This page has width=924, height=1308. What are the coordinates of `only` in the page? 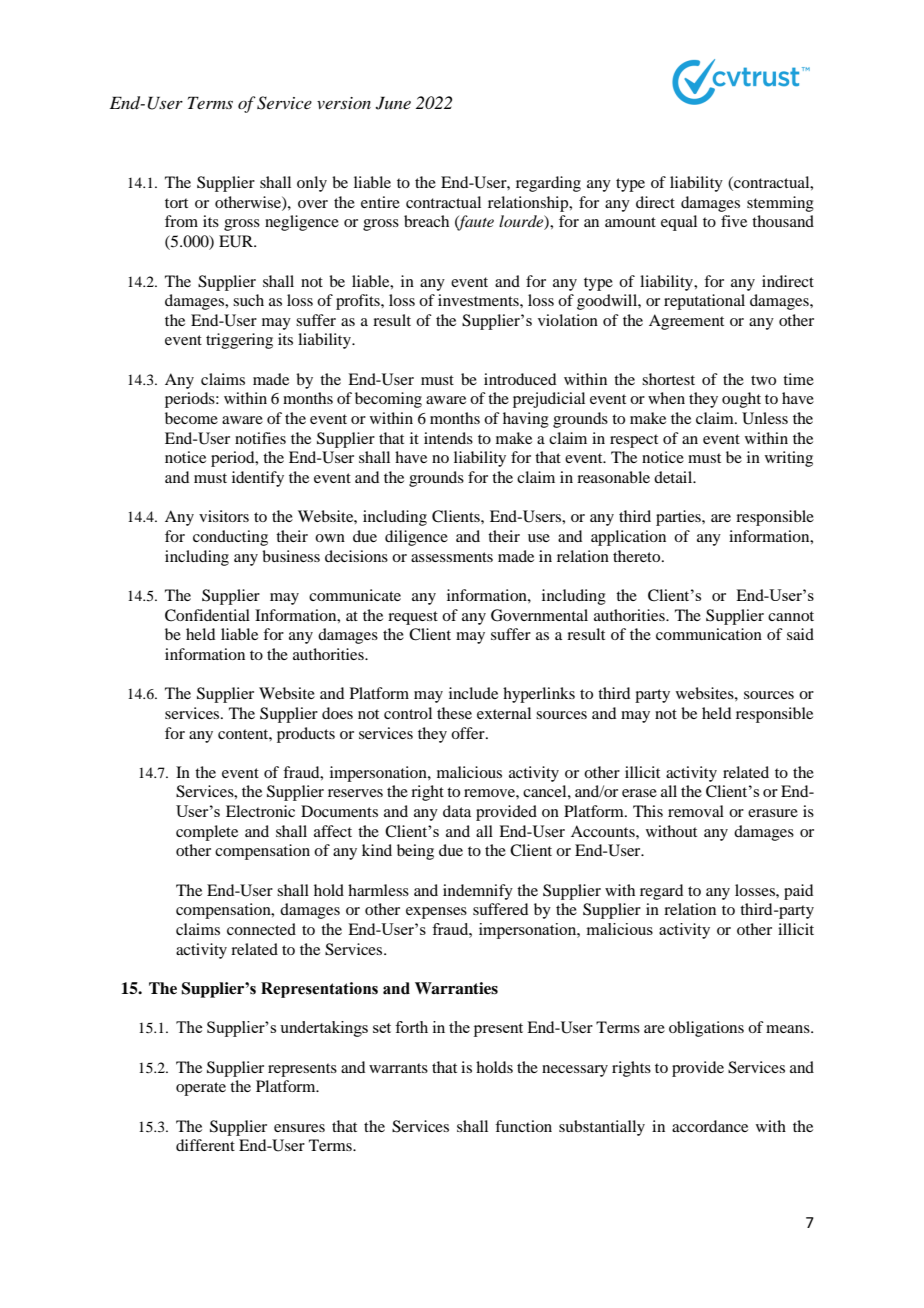 It's located at (312, 184).
